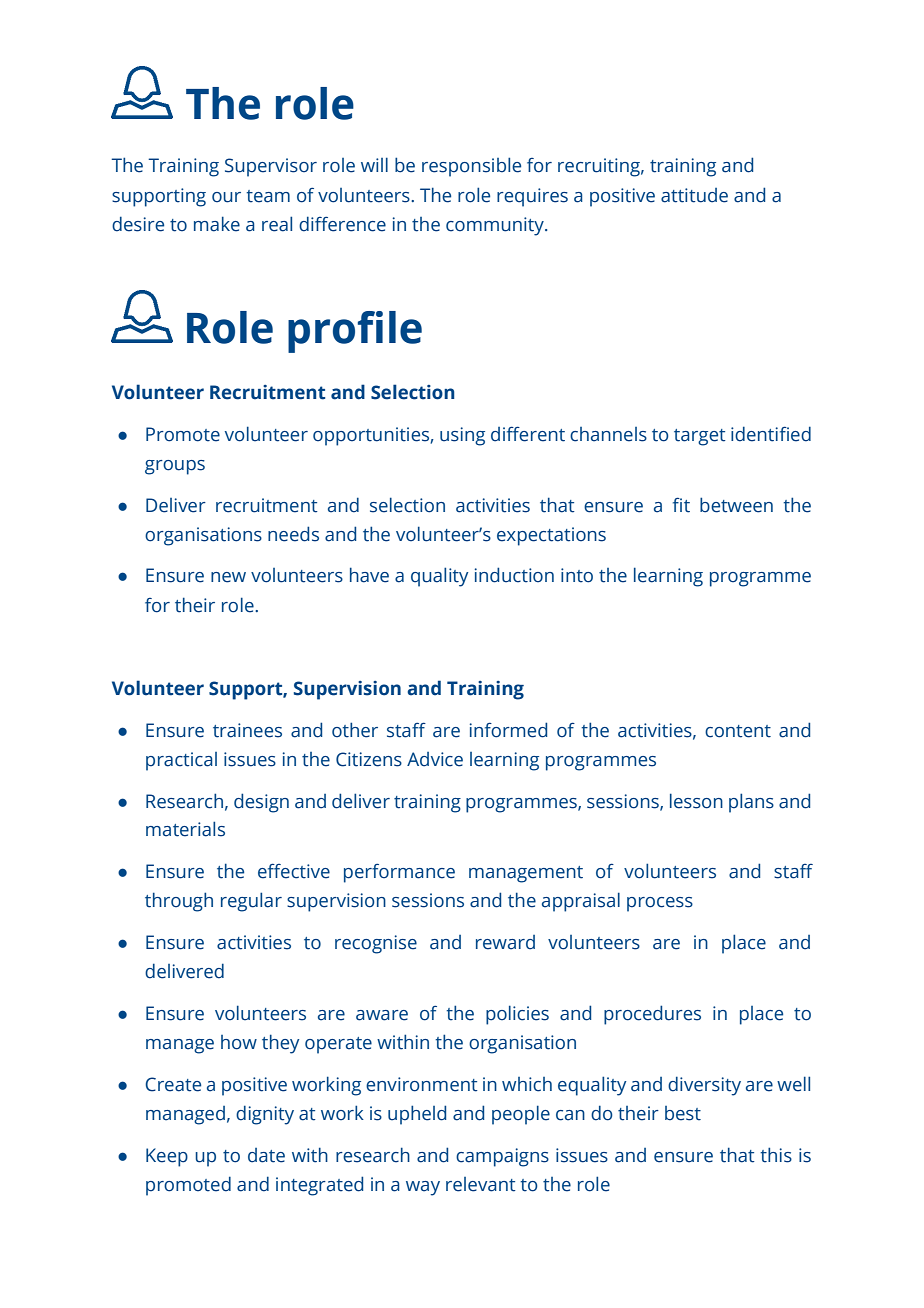 This screenshot has height=1308, width=924. What do you see at coordinates (471, 167) in the screenshot?
I see `responsible` at bounding box center [471, 167].
